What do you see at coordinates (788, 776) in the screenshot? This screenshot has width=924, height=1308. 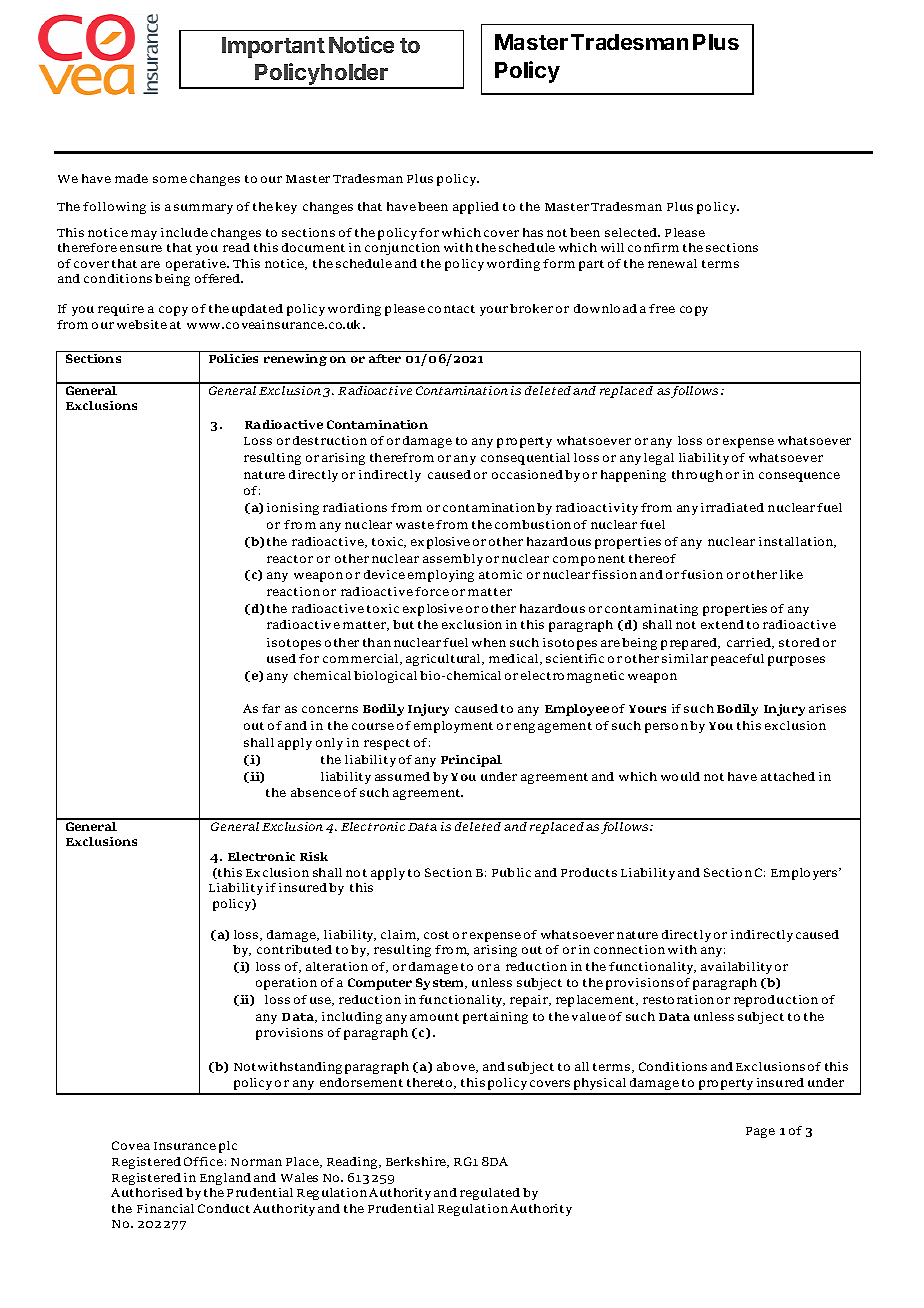 I see `attached` at bounding box center [788, 776].
